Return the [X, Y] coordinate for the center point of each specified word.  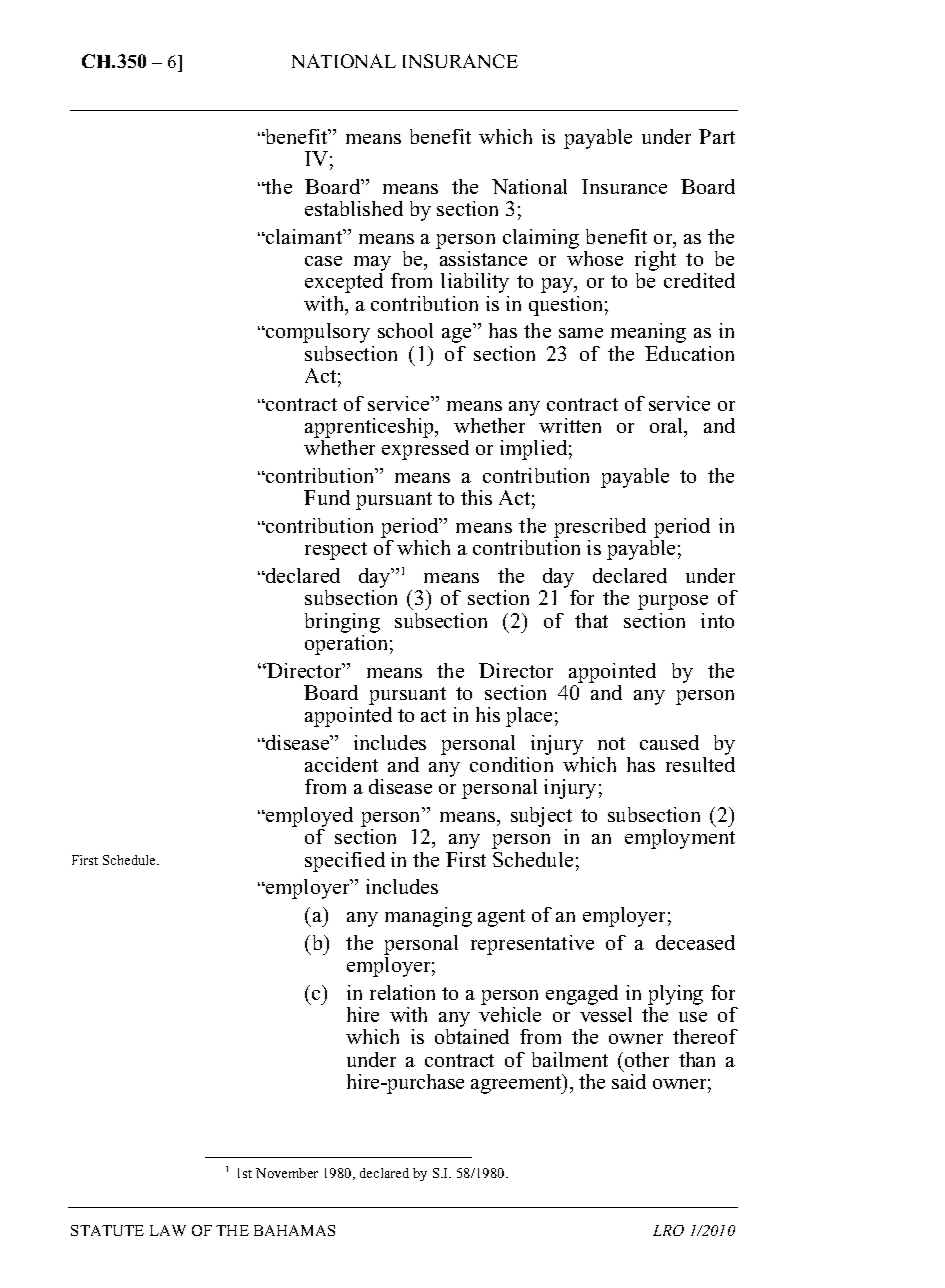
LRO [668, 1230]
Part [717, 136]
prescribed [600, 529]
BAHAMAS [294, 1230]
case [323, 261]
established [354, 208]
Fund [327, 497]
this [476, 497]
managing [428, 917]
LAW [168, 1230]
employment [680, 839]
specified [345, 862]
